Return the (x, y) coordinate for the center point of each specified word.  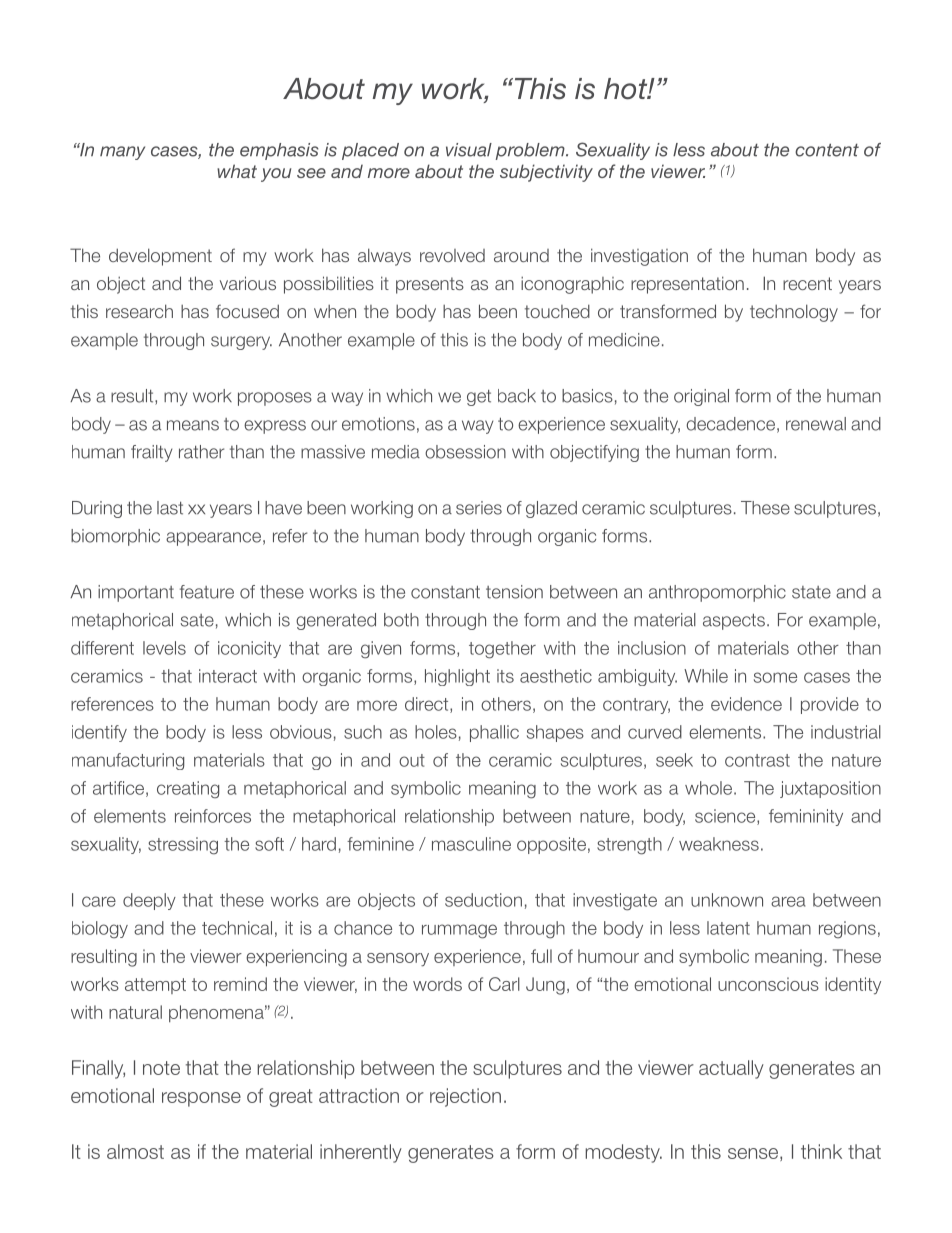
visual (469, 150)
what (237, 171)
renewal (816, 424)
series (479, 508)
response (201, 1099)
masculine (471, 844)
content (827, 150)
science (726, 817)
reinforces (213, 816)
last (170, 508)
